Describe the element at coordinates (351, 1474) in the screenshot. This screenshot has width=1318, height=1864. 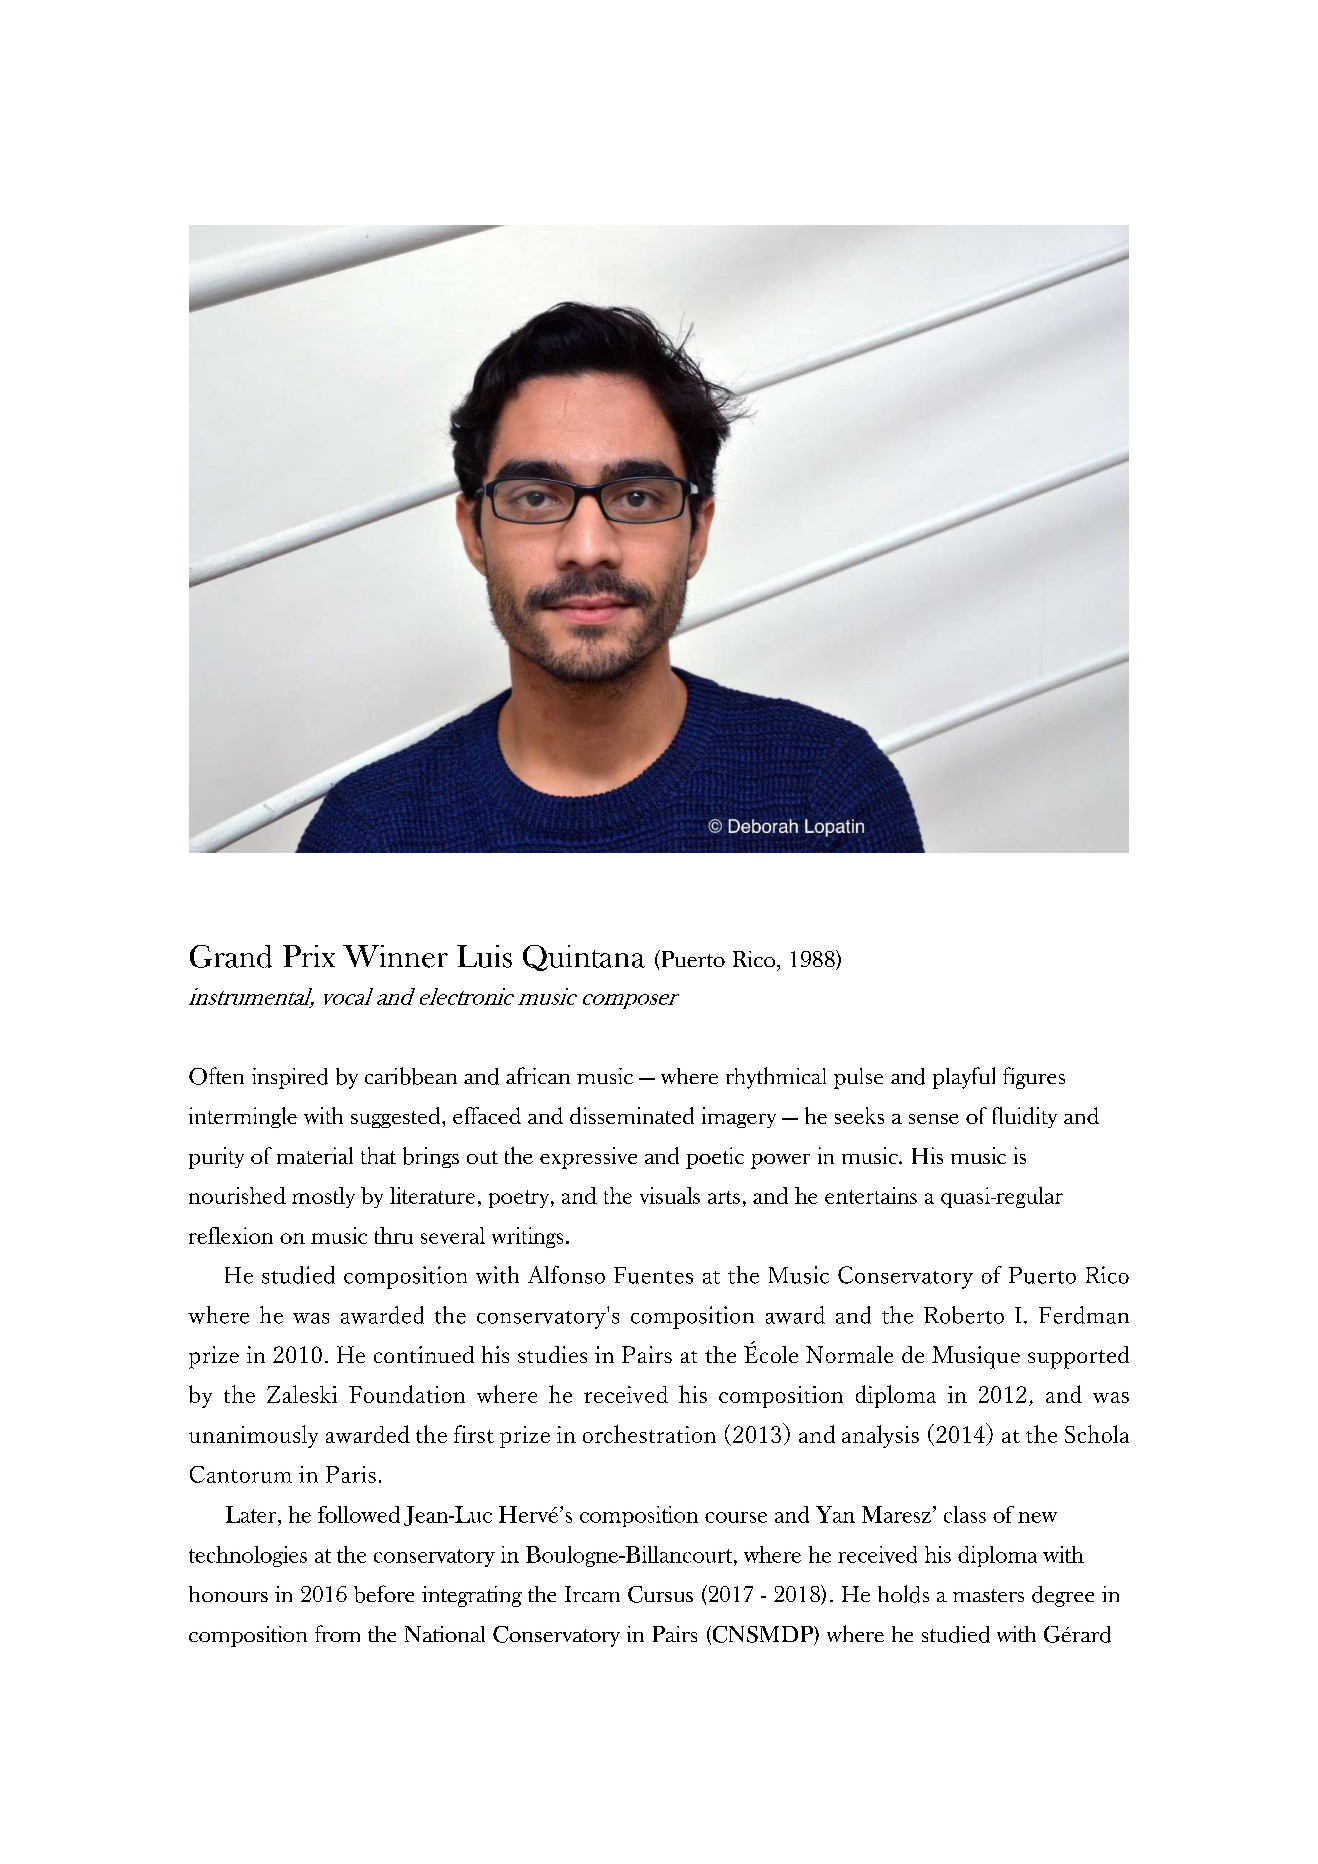
I see `Paris` at that location.
